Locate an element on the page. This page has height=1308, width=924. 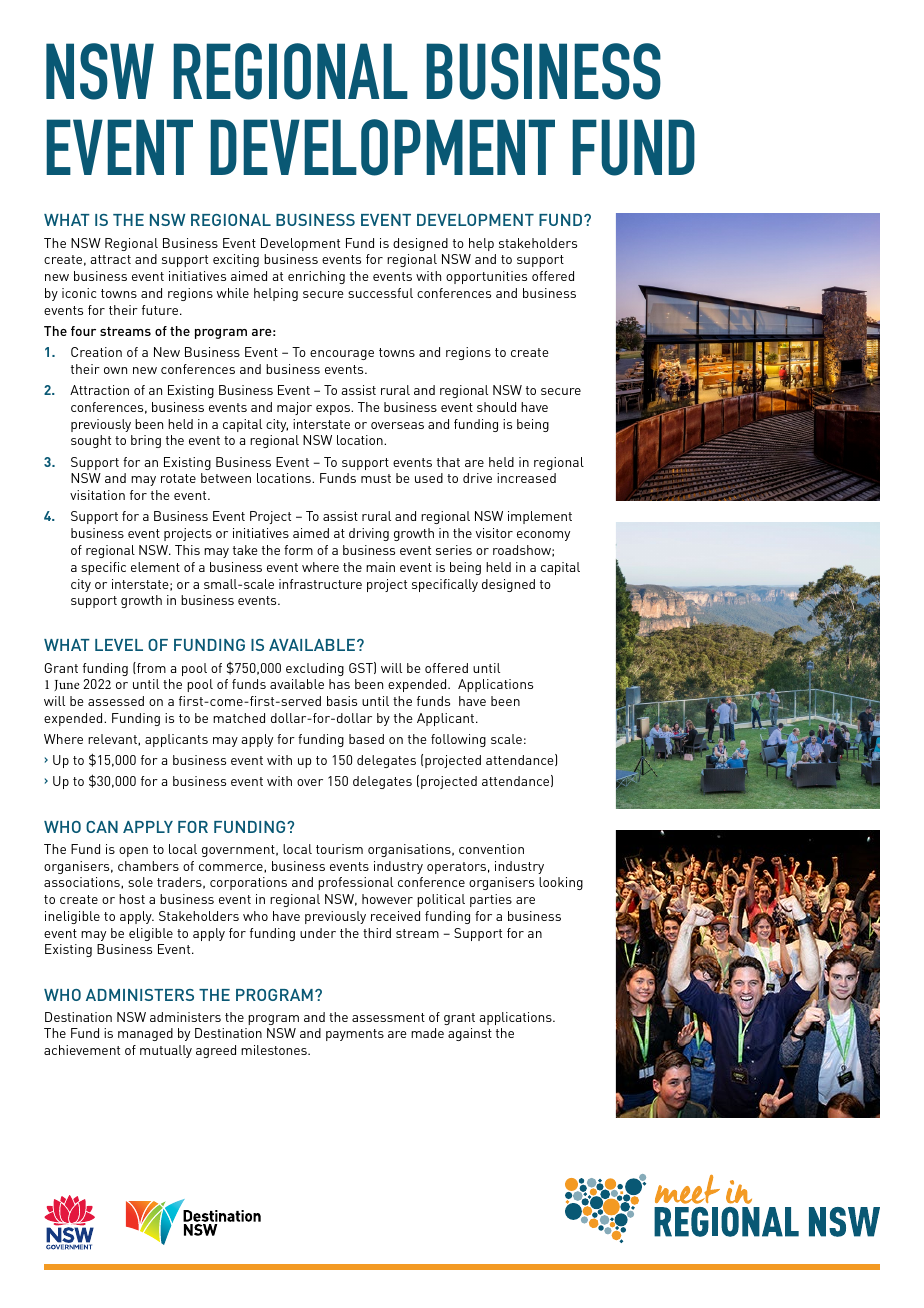
convention is located at coordinates (491, 849).
